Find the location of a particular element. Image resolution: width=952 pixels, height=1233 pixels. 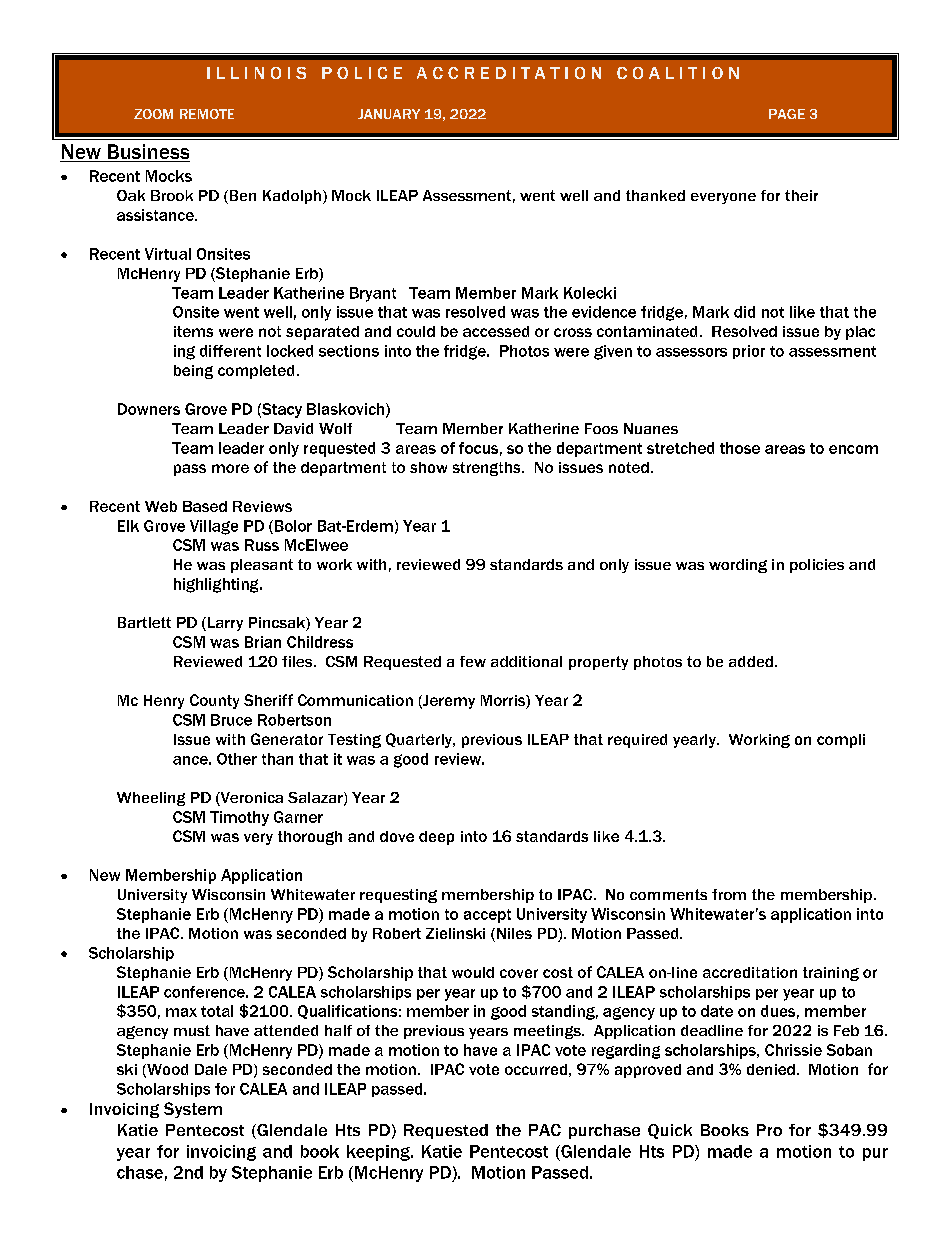

Larry is located at coordinates (224, 624).
